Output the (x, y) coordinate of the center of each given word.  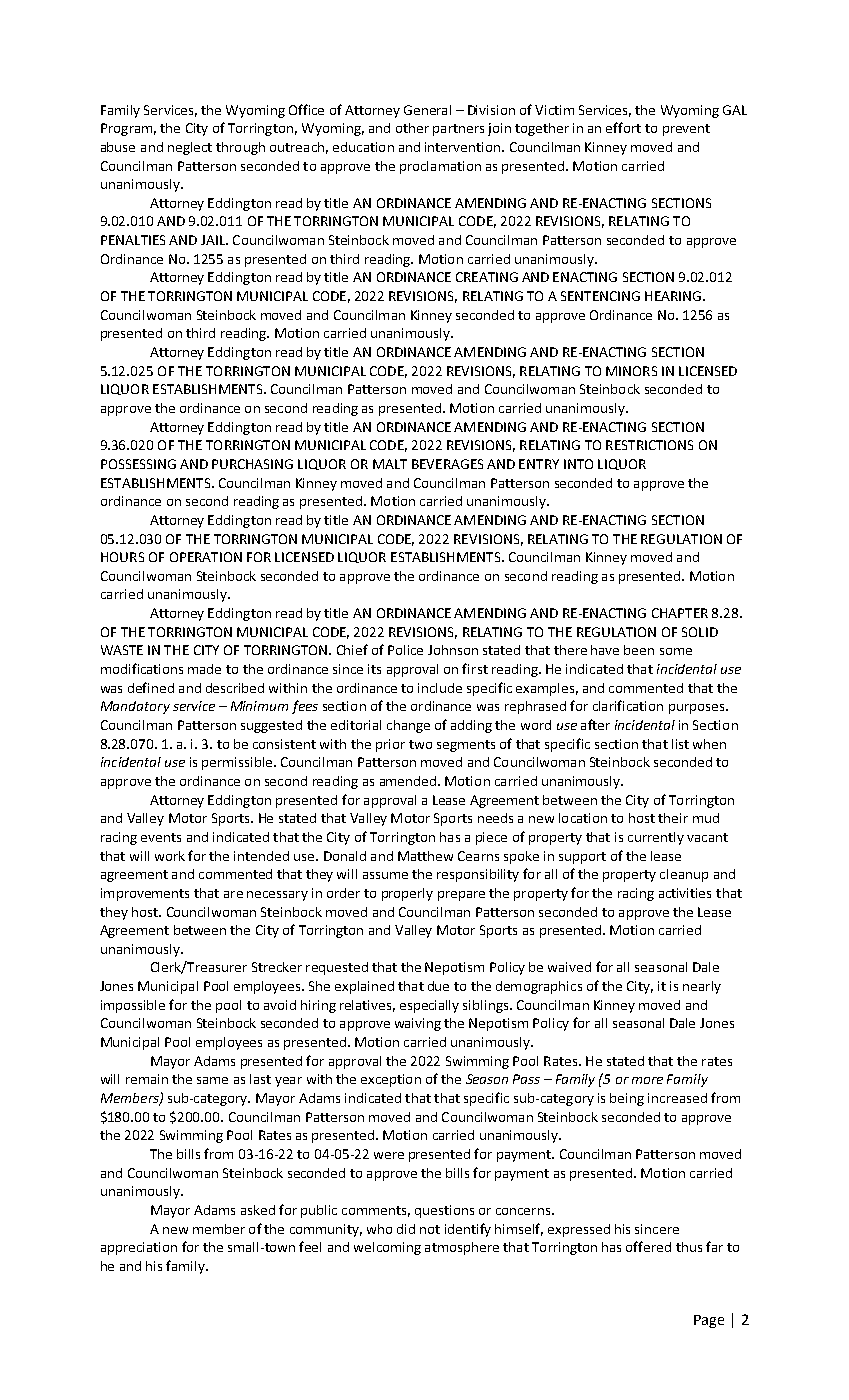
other (412, 128)
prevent (686, 130)
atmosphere (462, 1248)
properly (407, 894)
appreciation (139, 1248)
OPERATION (206, 557)
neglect (190, 148)
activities (685, 893)
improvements (145, 894)
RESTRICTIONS (649, 445)
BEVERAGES (447, 464)
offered (648, 1246)
